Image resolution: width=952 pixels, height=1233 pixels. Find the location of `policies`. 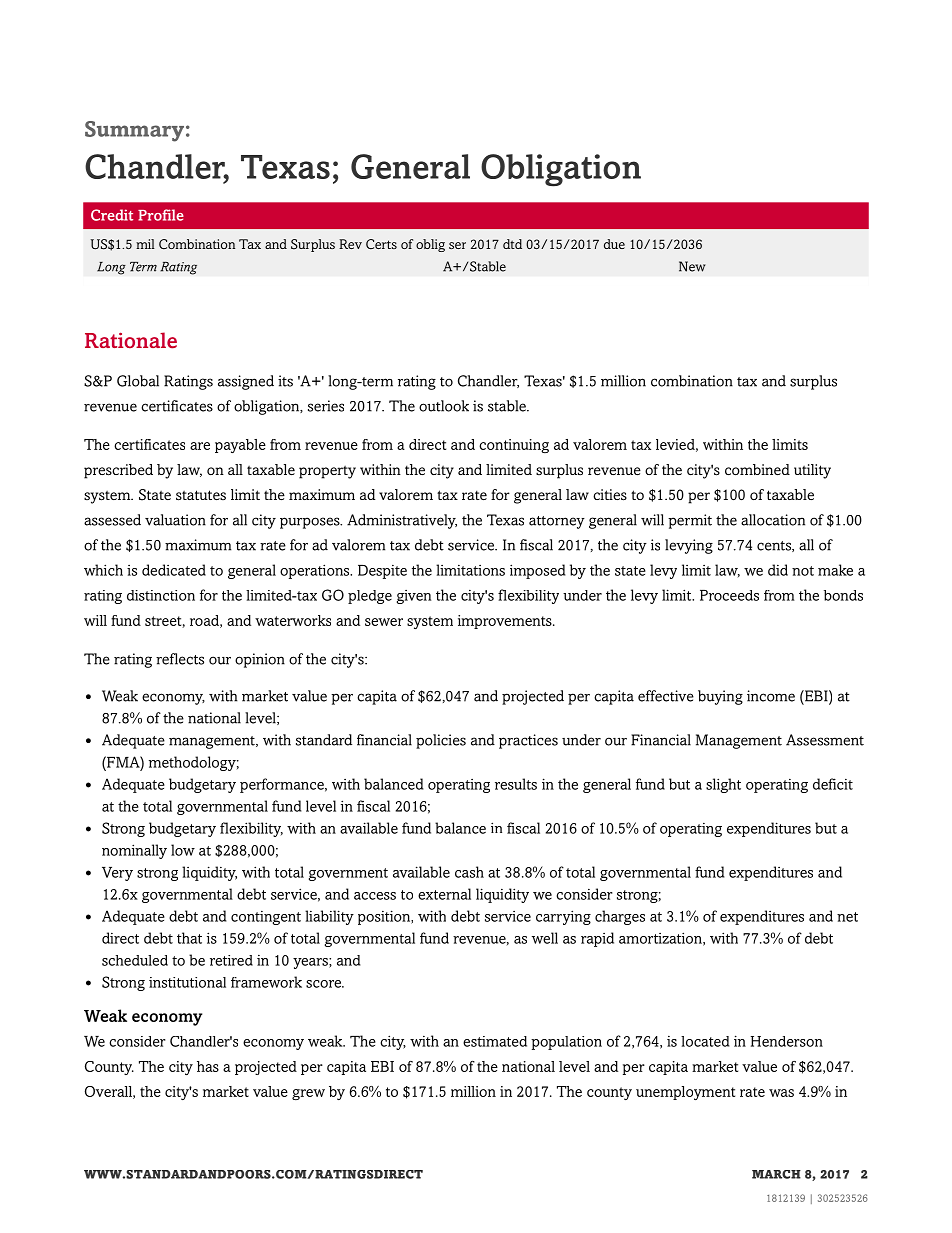

policies is located at coordinates (441, 741).
